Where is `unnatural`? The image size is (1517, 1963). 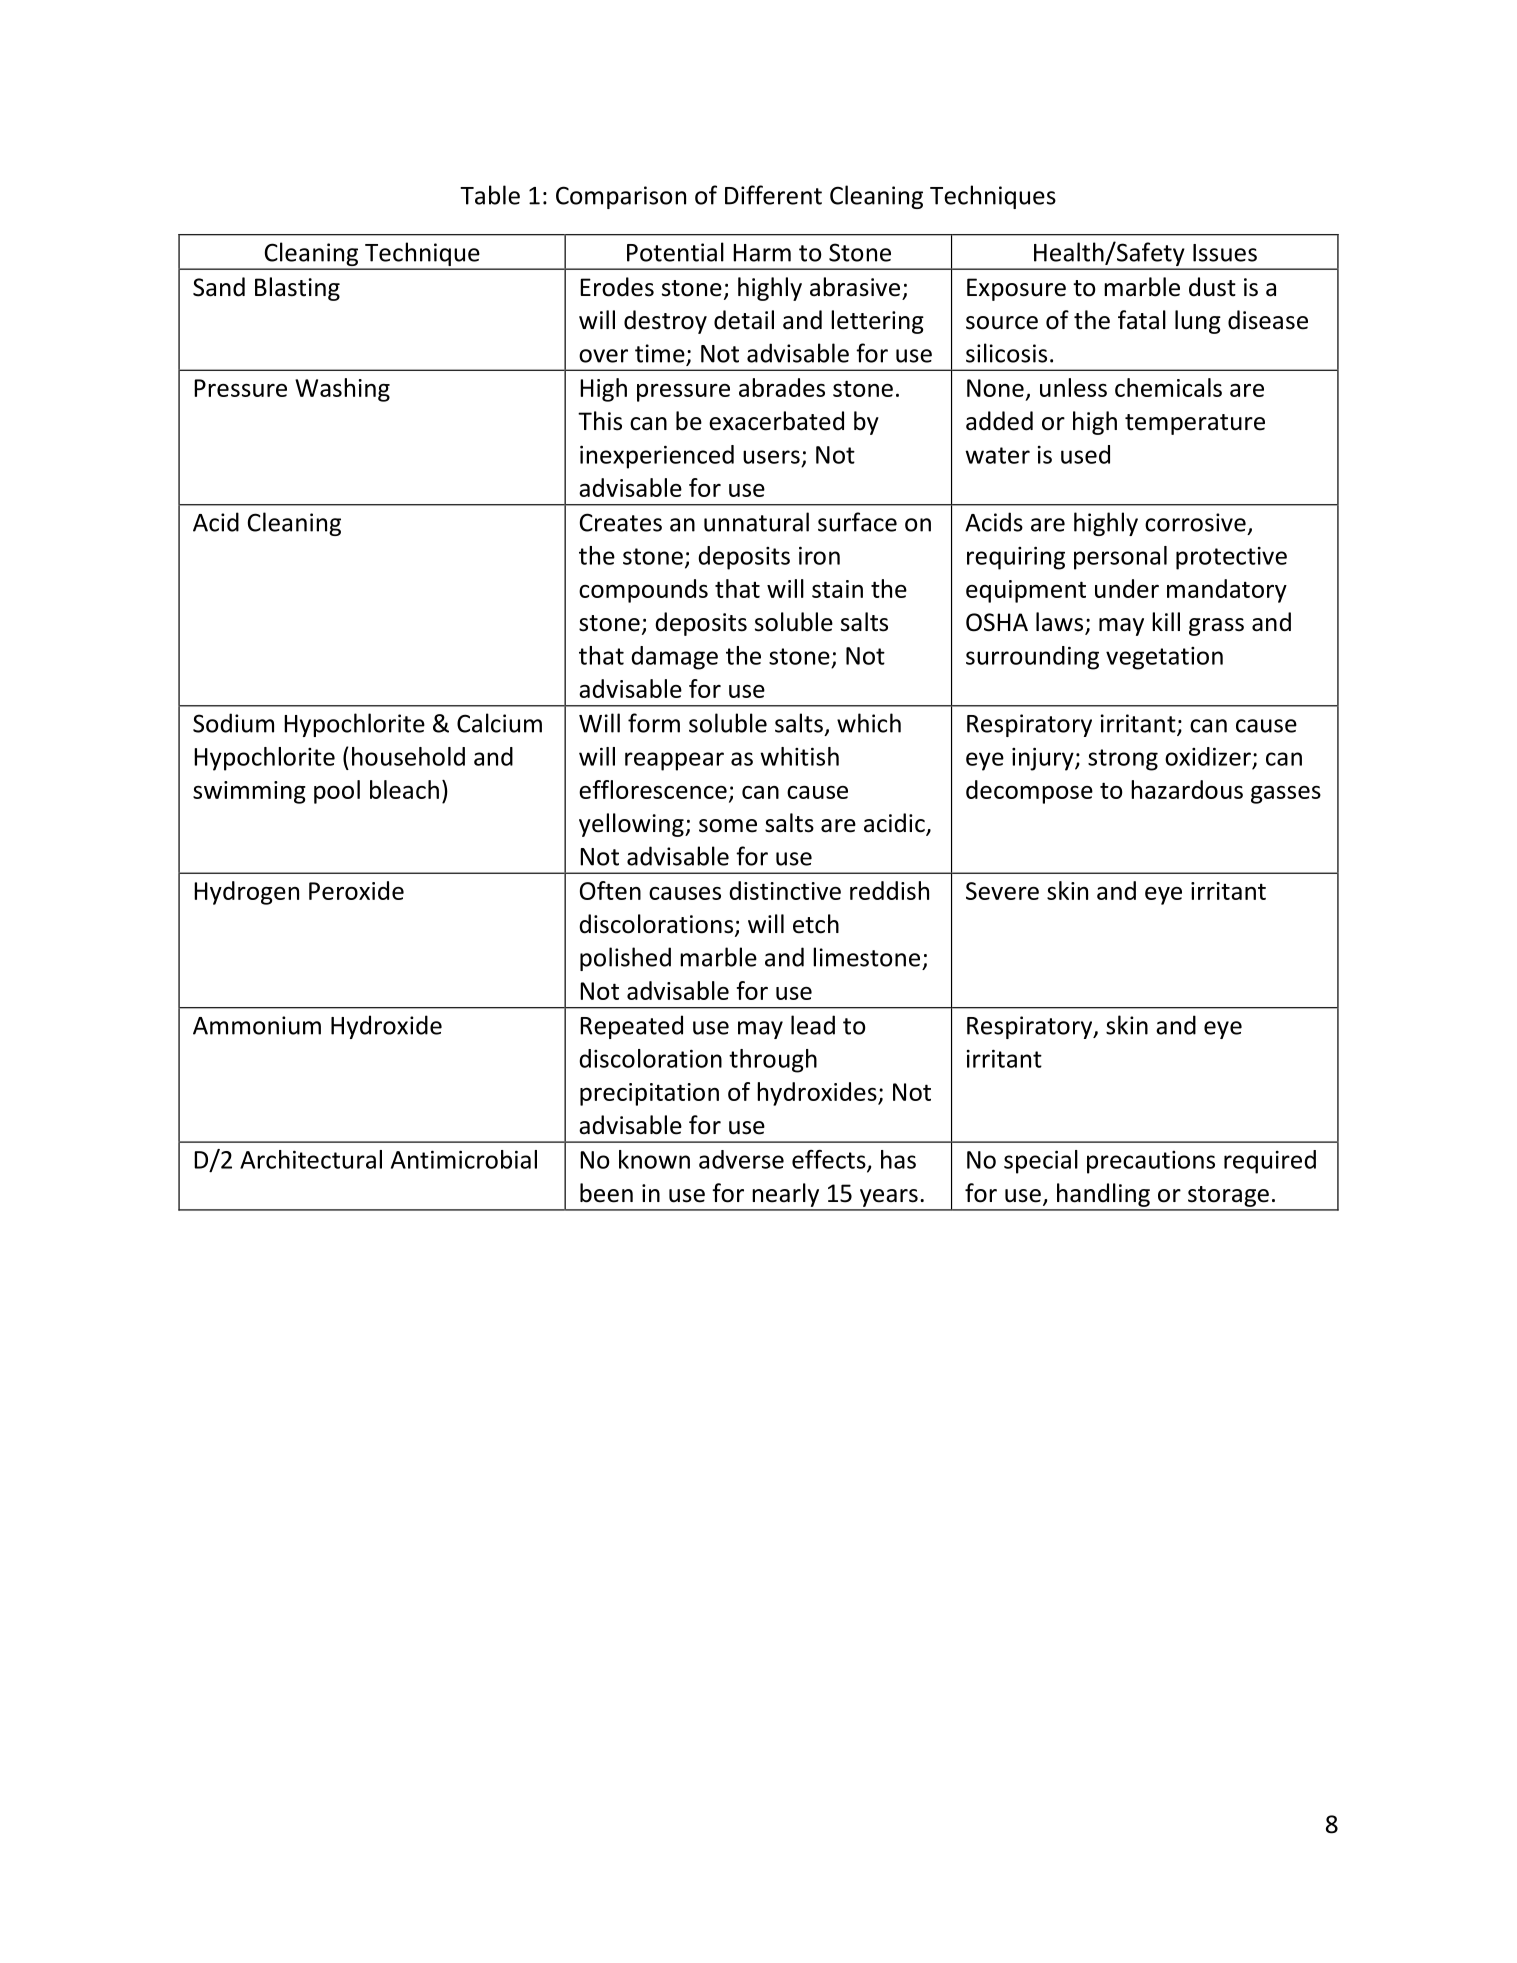 unnatural is located at coordinates (756, 522).
